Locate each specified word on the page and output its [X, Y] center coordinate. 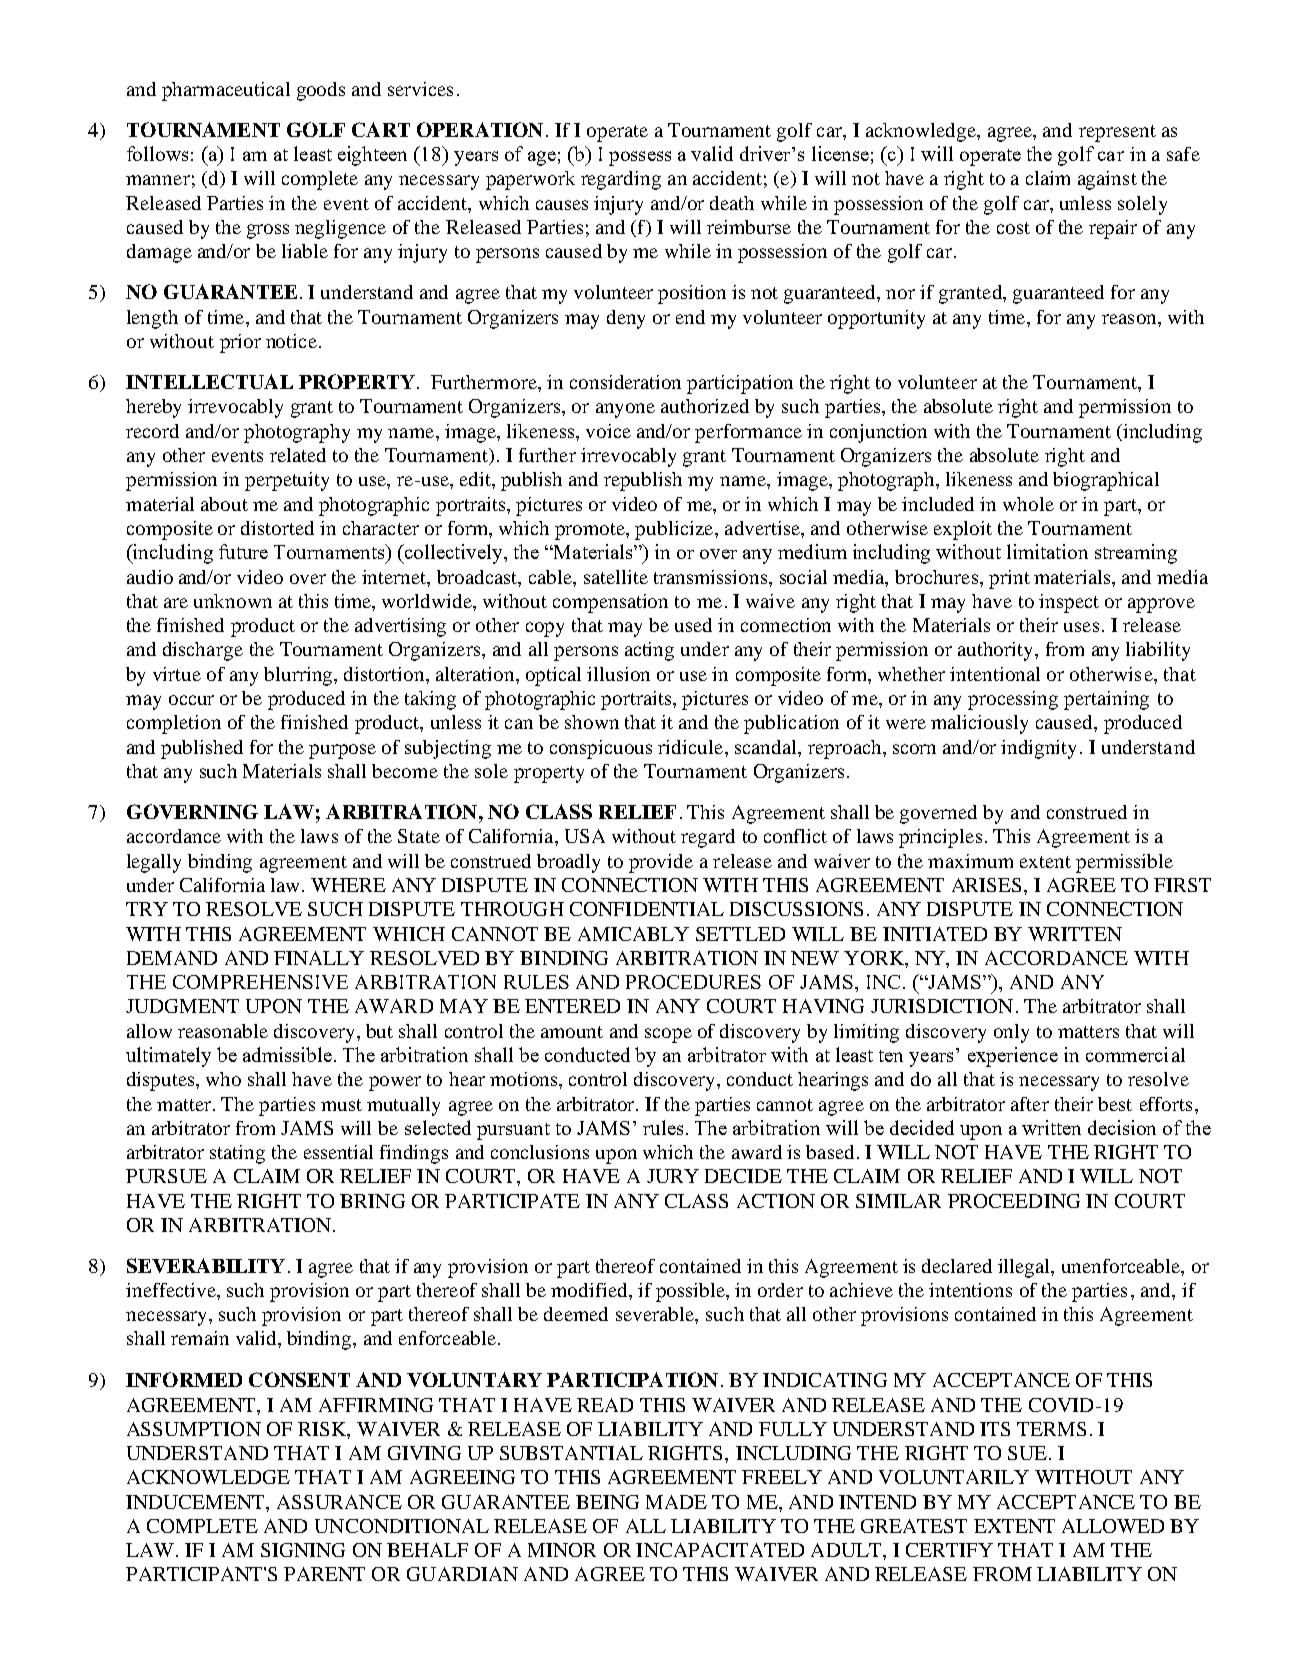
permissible [1124, 863]
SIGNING [303, 1550]
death [732, 203]
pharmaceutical [226, 91]
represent [1117, 133]
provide [661, 863]
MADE [676, 1502]
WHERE [348, 885]
